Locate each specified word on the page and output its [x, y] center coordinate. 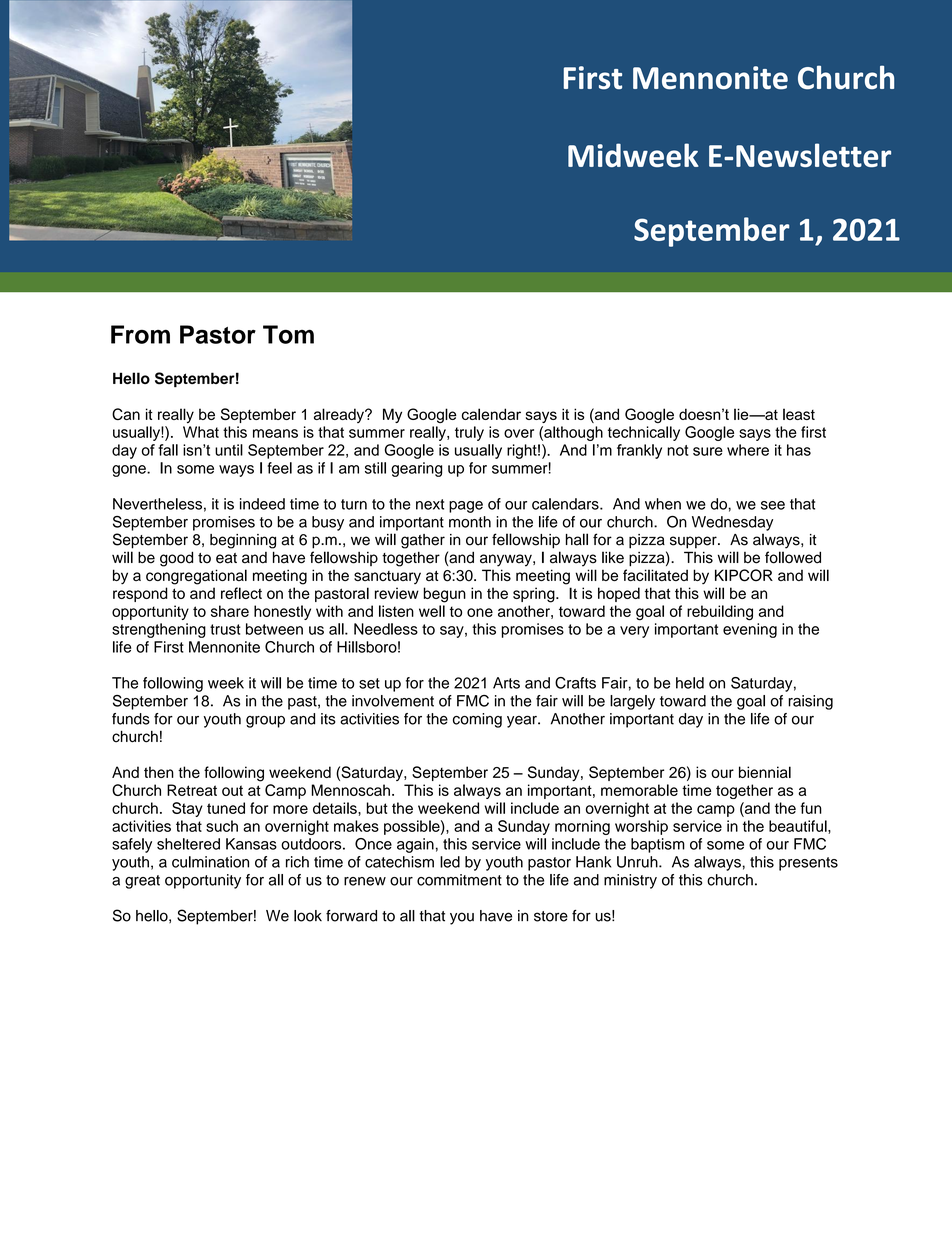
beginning [243, 541]
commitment [459, 880]
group [265, 722]
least [799, 414]
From [140, 334]
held [690, 683]
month [470, 522]
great [142, 882]
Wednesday [732, 523]
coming [477, 720]
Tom [288, 334]
